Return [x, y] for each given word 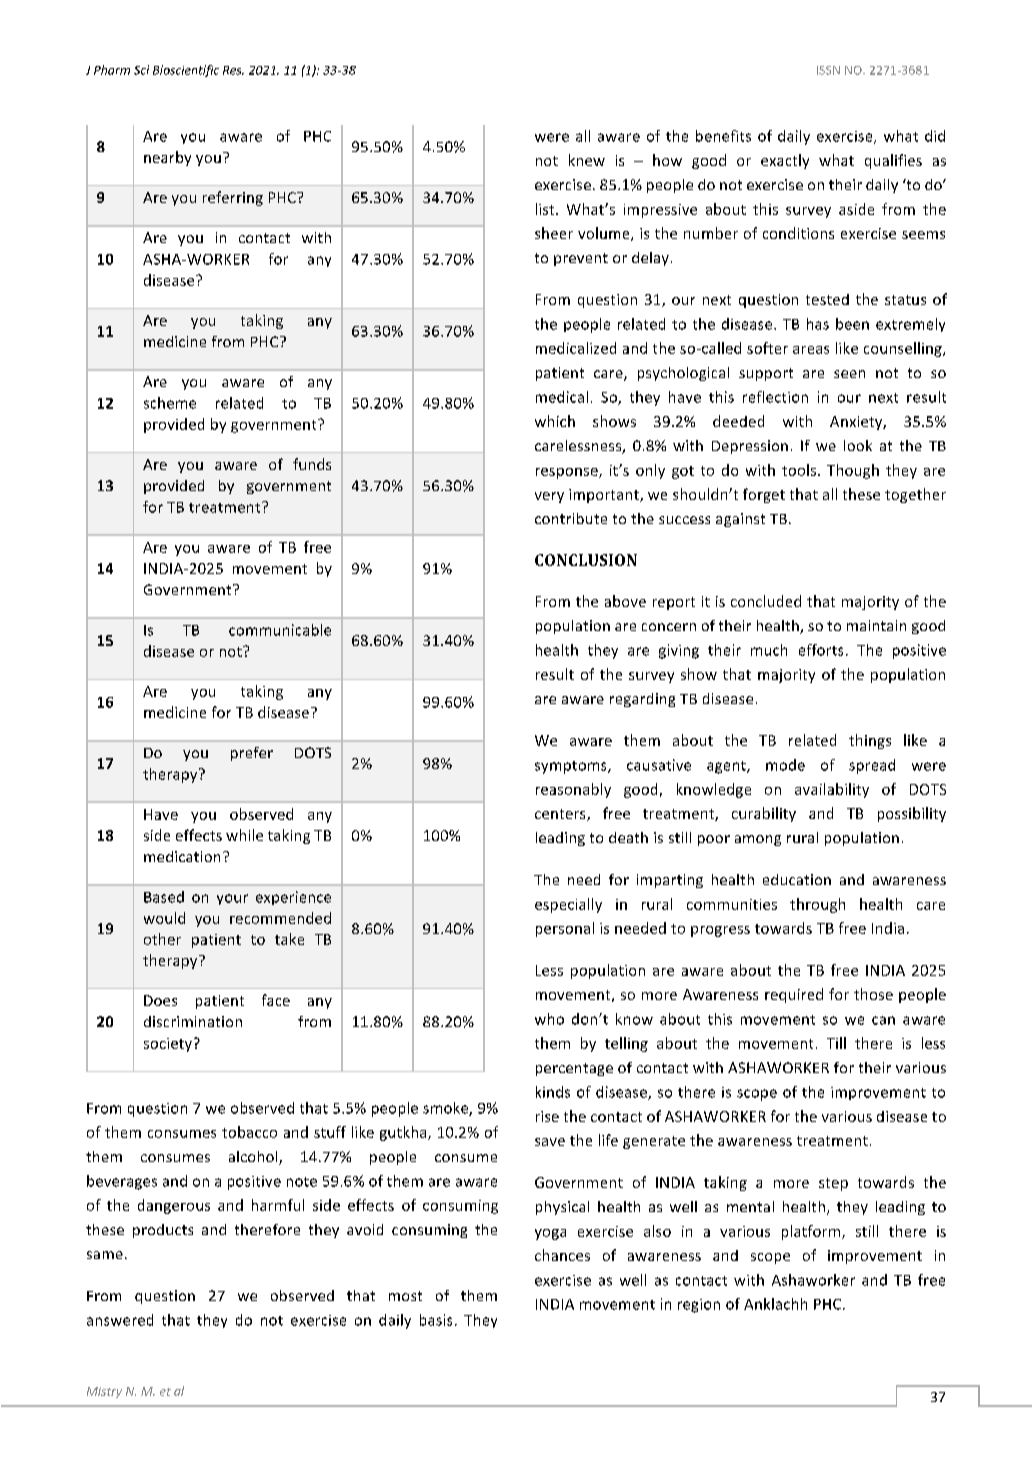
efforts [821, 650]
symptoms [572, 767]
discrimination [193, 1021]
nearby [167, 158]
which [555, 421]
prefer [252, 754]
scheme [170, 403]
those [873, 994]
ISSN [828, 70]
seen [849, 374]
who [549, 1019]
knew [587, 160]
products [163, 1231]
